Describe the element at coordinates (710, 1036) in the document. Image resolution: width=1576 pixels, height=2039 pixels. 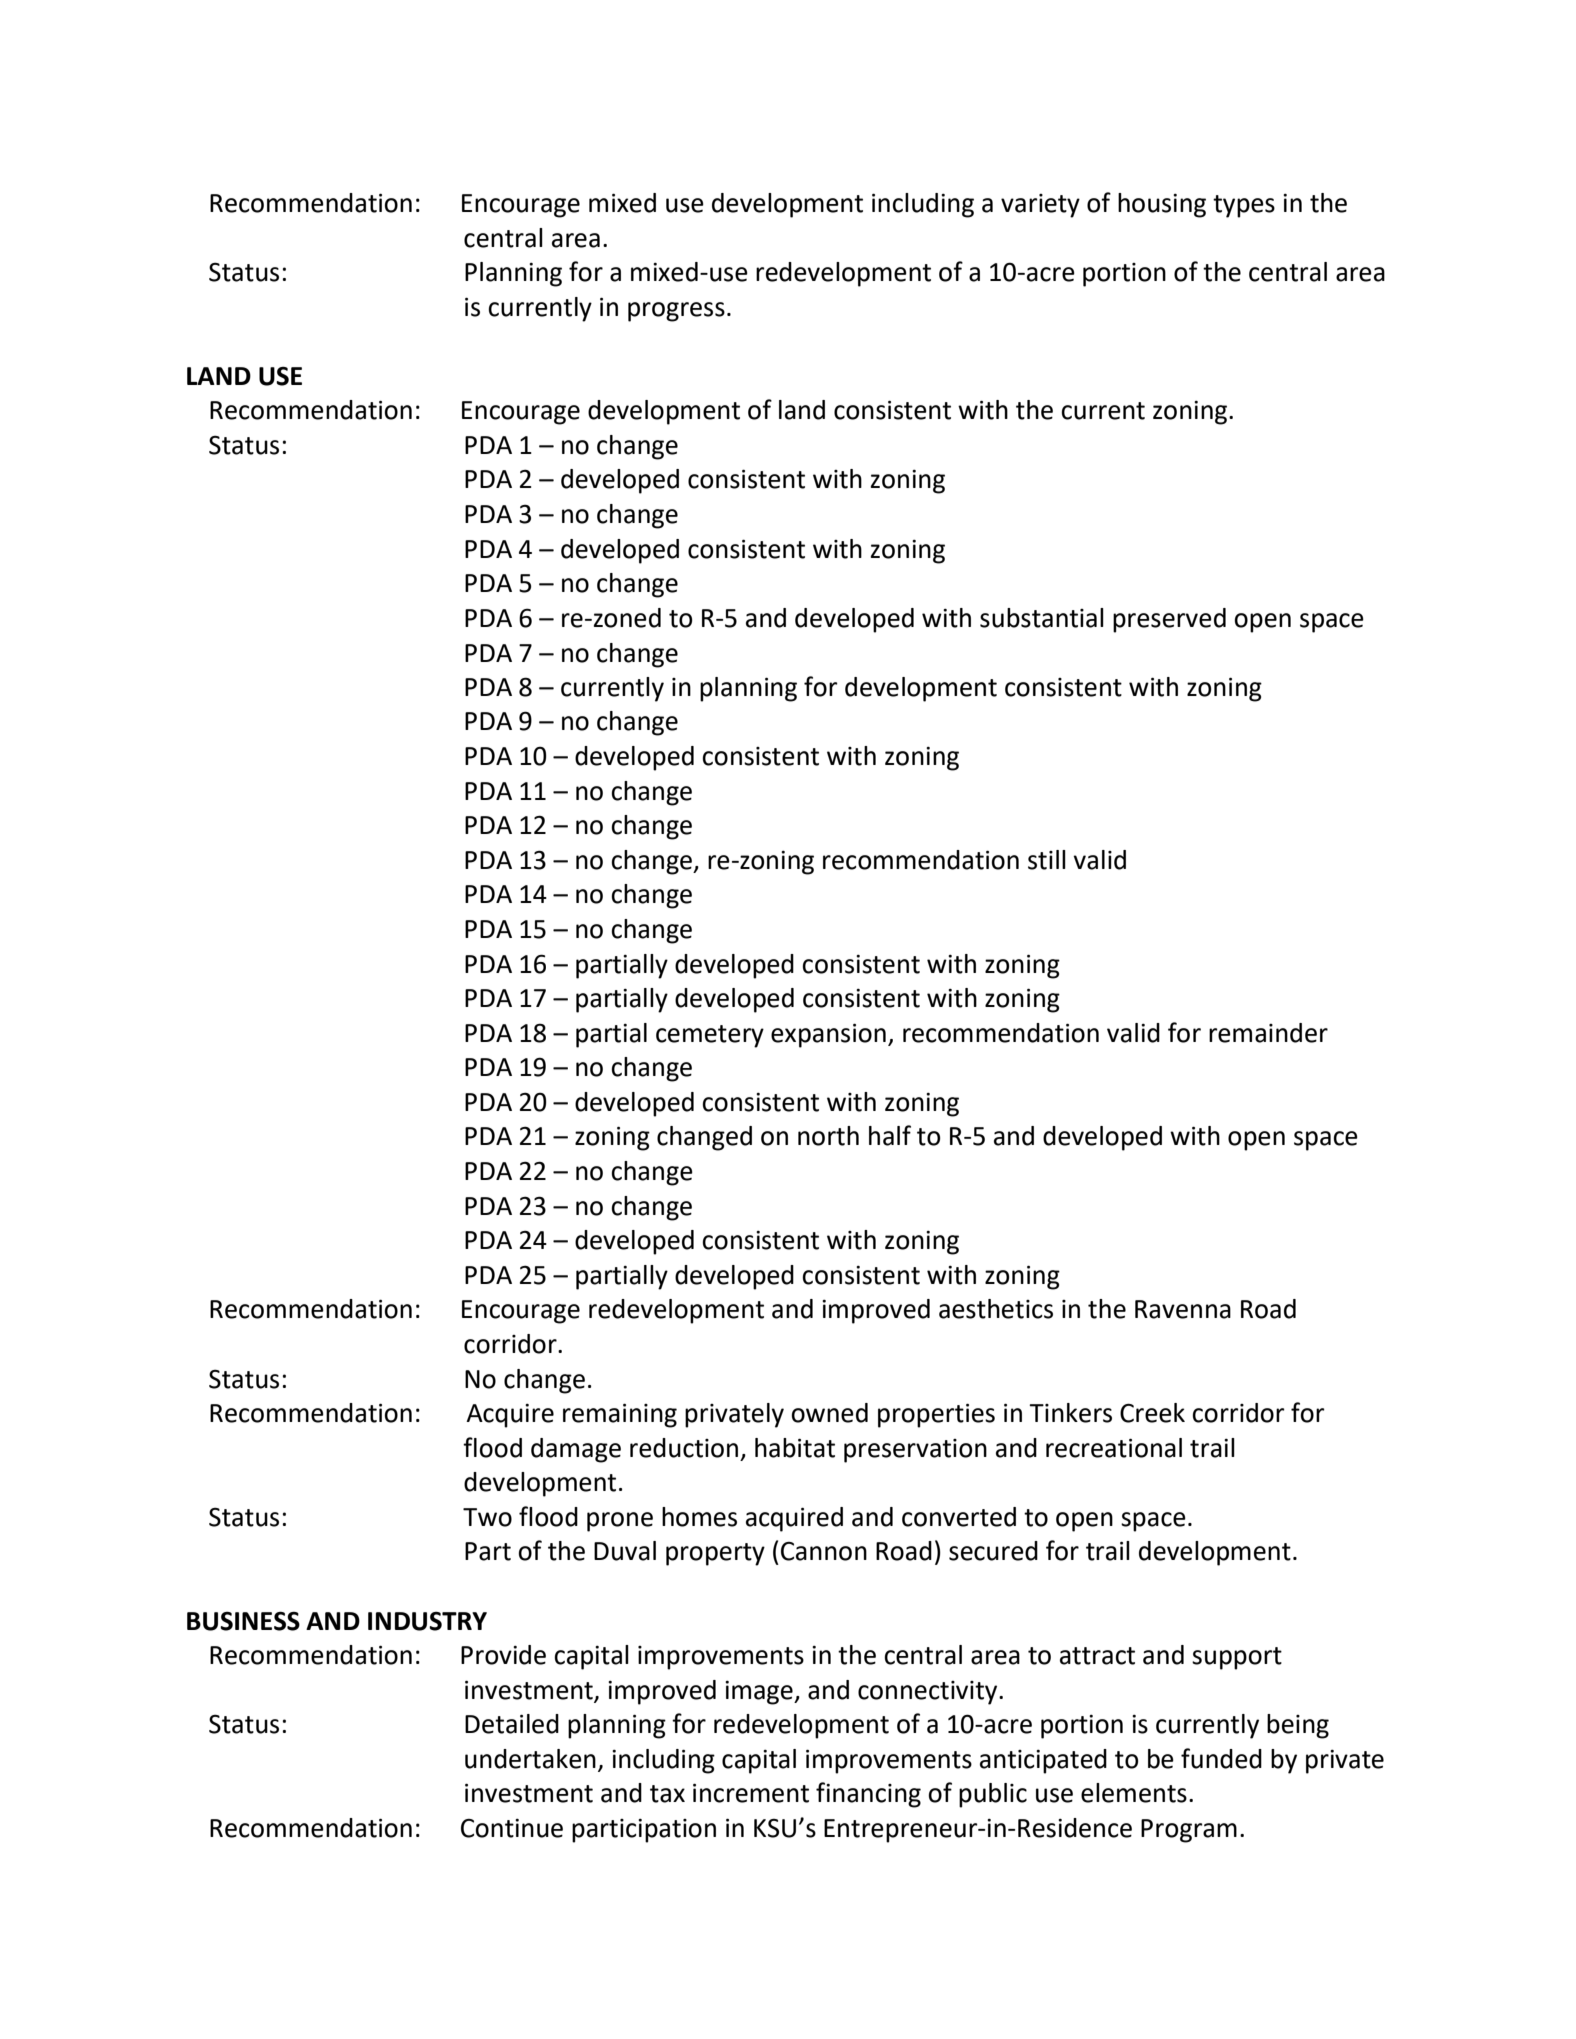
I see `cemetery` at that location.
